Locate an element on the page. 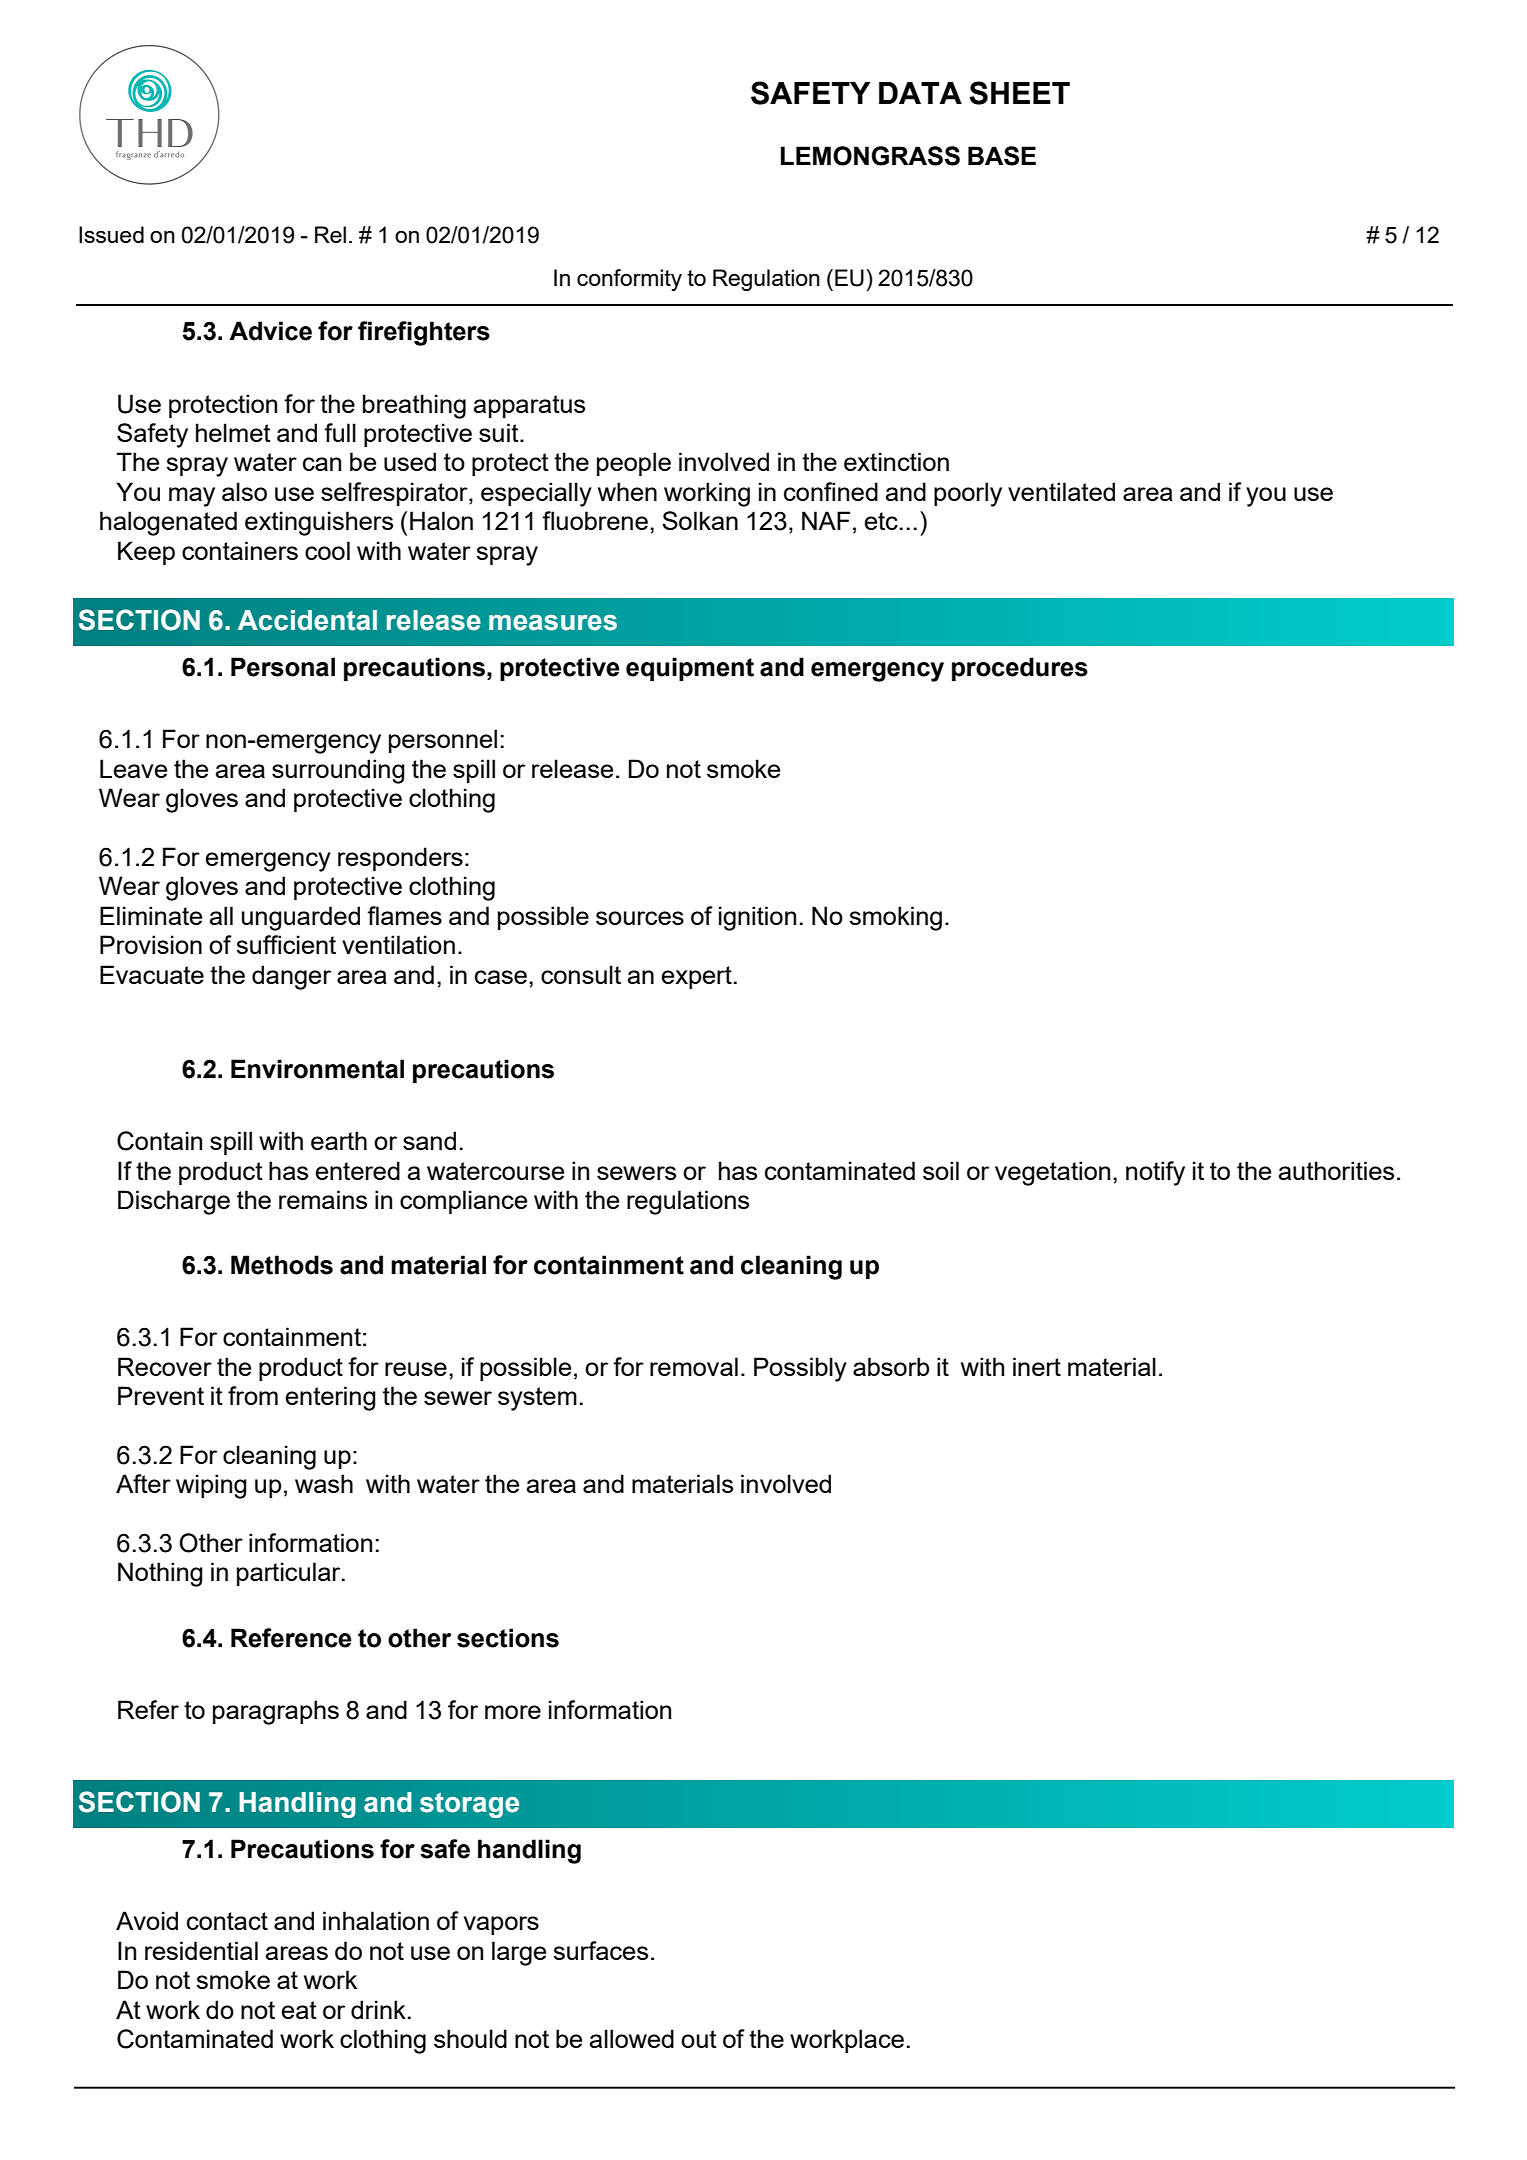 Image resolution: width=1527 pixels, height=2160 pixels. out is located at coordinates (699, 2039).
